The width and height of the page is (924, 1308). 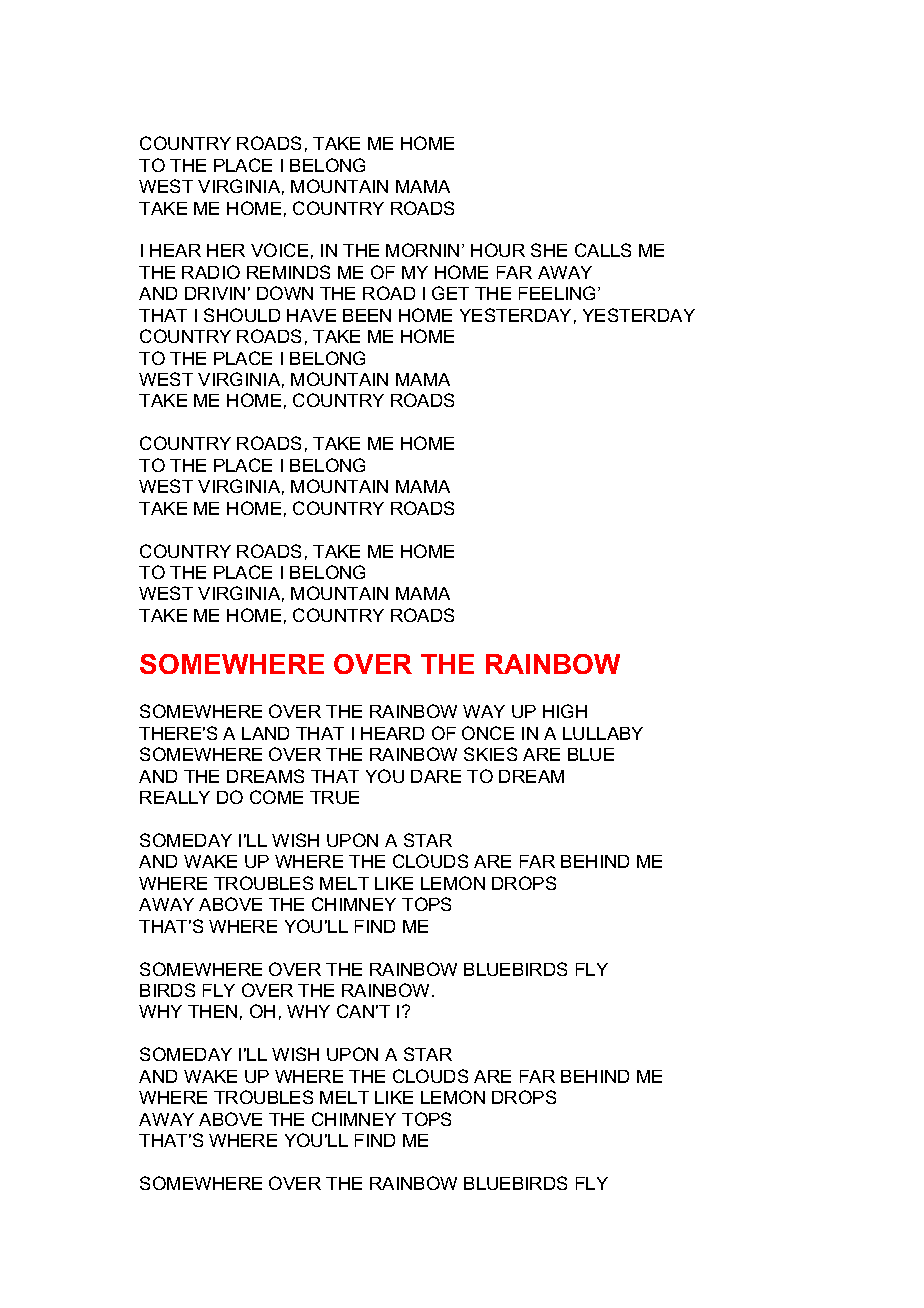 What do you see at coordinates (422, 250) in the page?
I see `MORNIN` at bounding box center [422, 250].
